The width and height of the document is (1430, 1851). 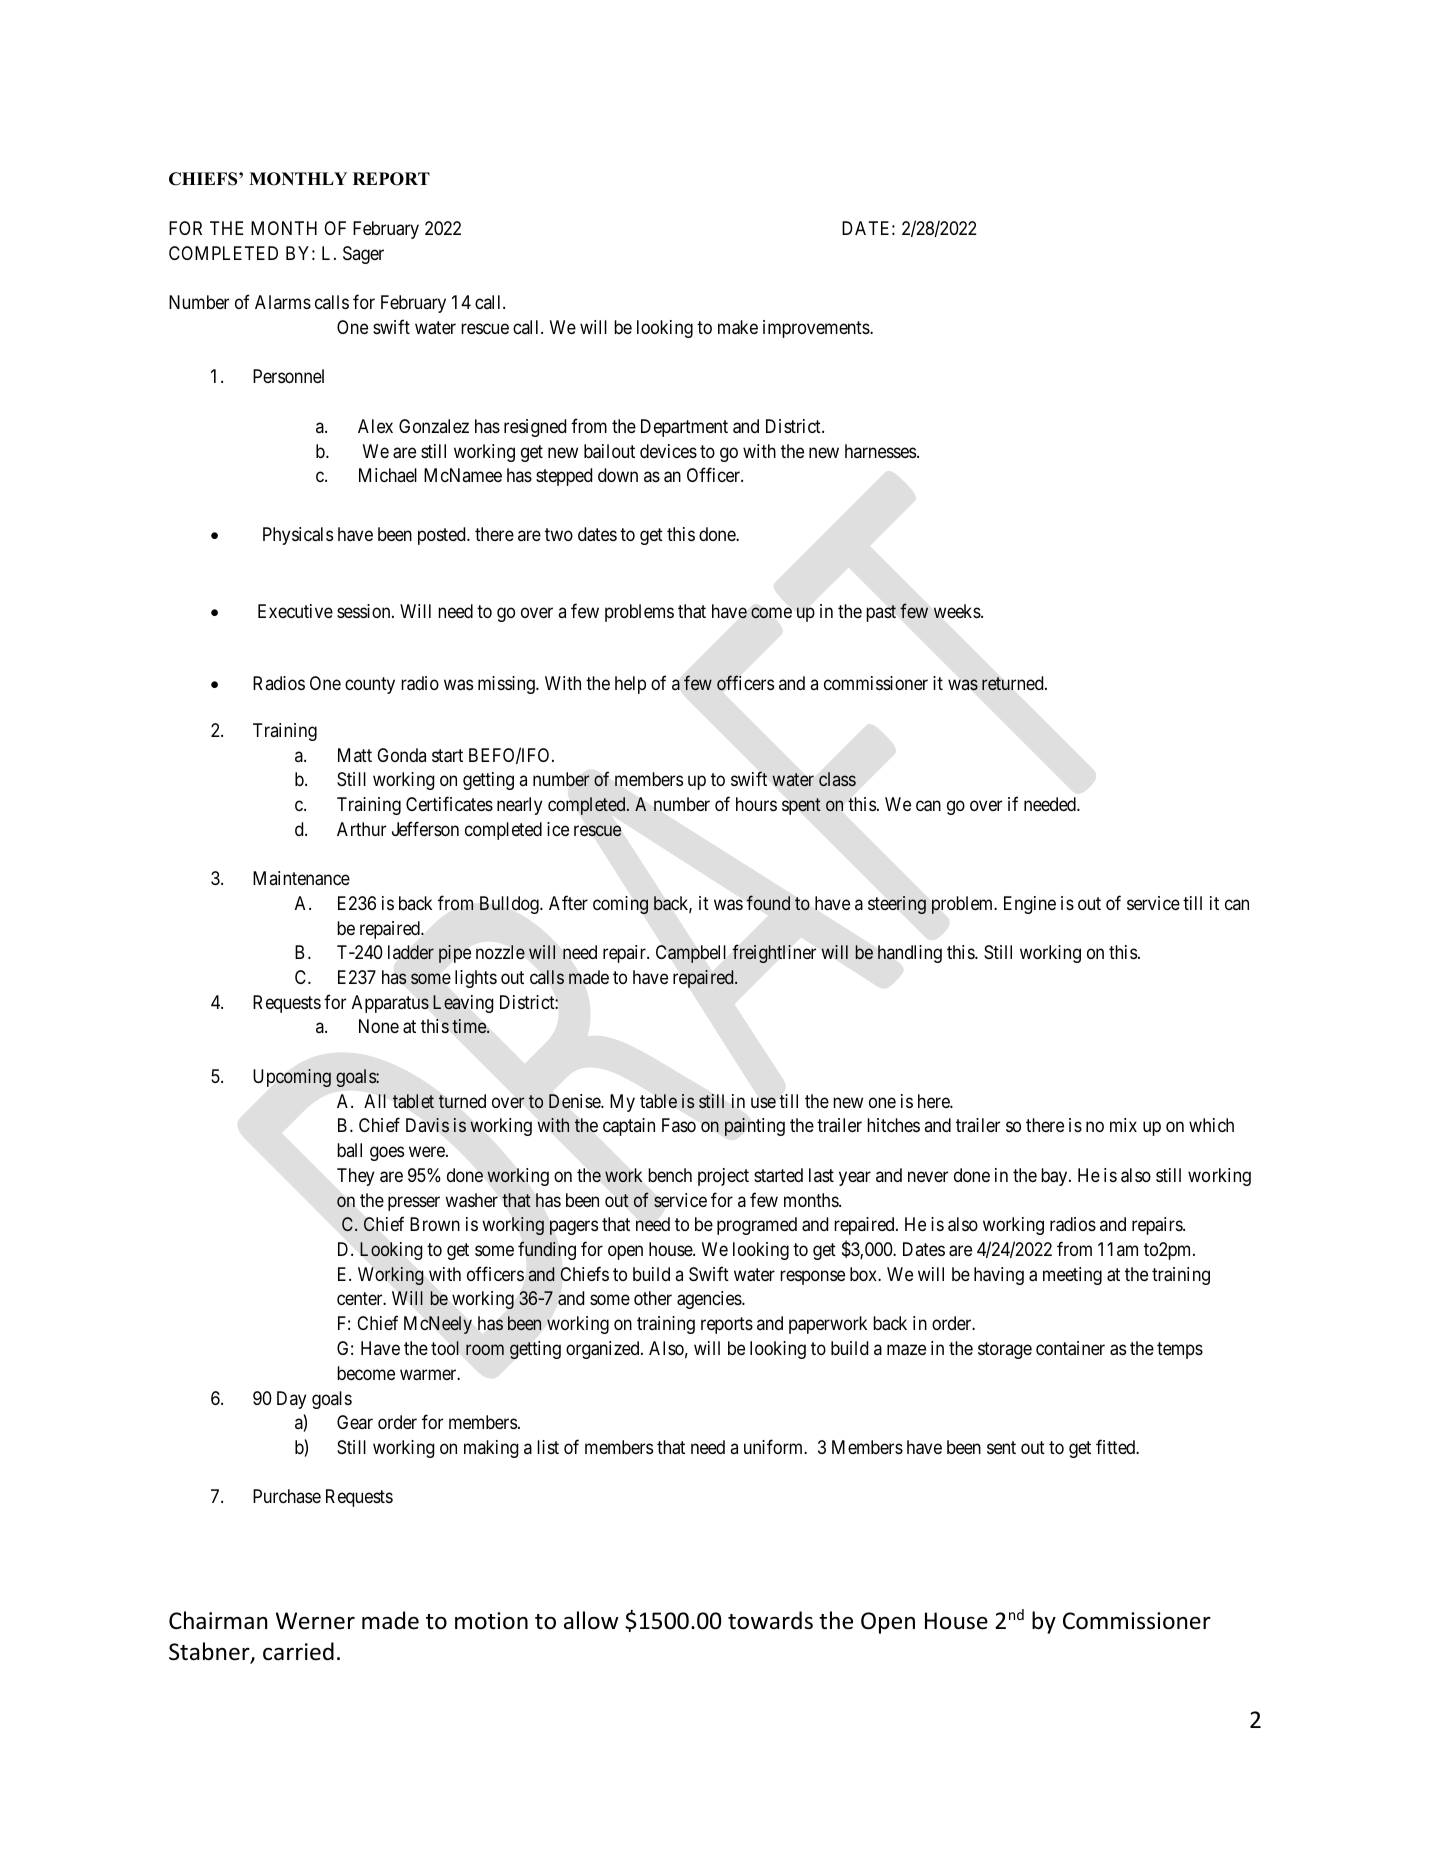 What do you see at coordinates (411, 952) in the document?
I see `ladder` at bounding box center [411, 952].
